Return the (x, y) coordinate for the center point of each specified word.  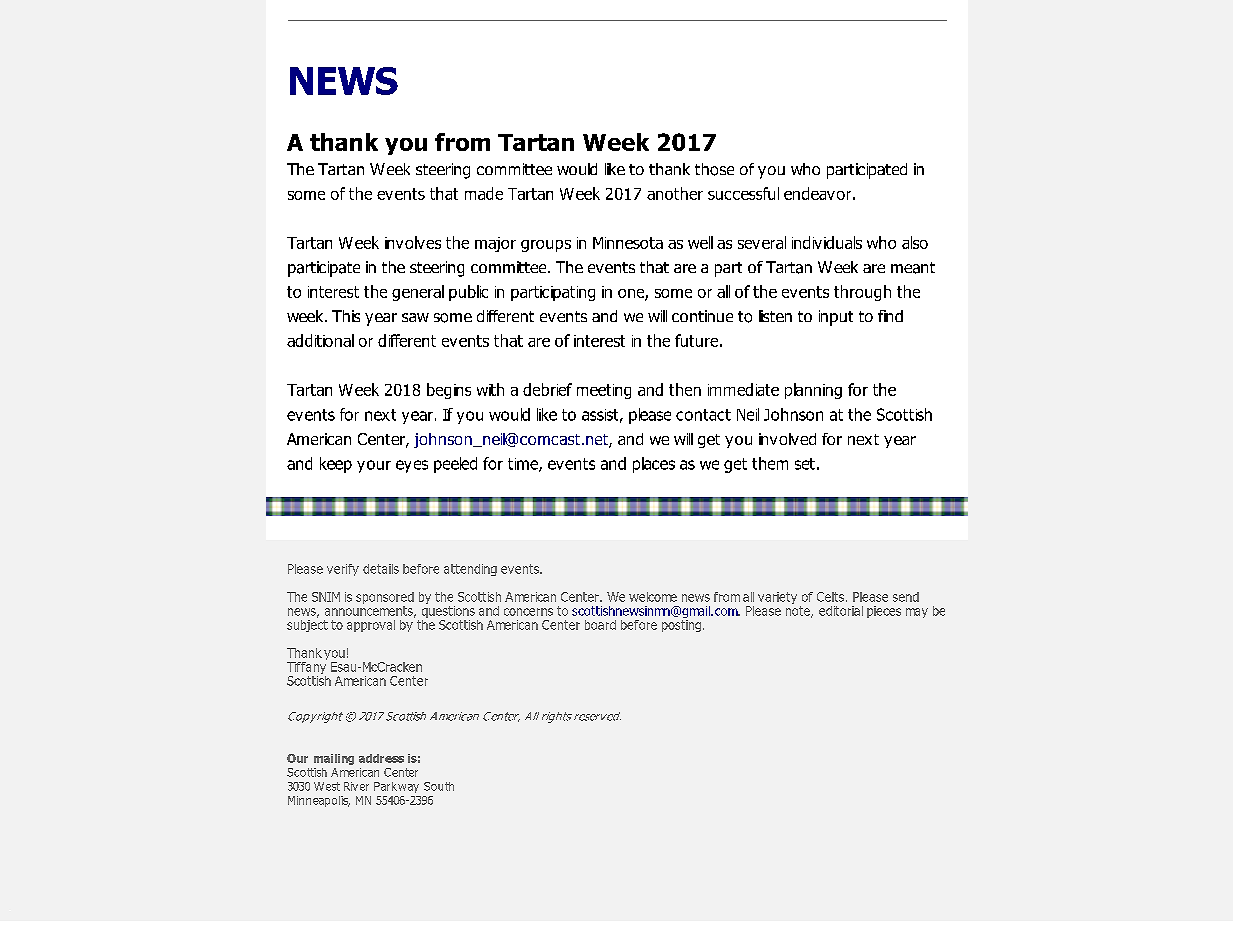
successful (743, 193)
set (805, 464)
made (484, 193)
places (654, 465)
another (675, 193)
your (374, 466)
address (381, 758)
